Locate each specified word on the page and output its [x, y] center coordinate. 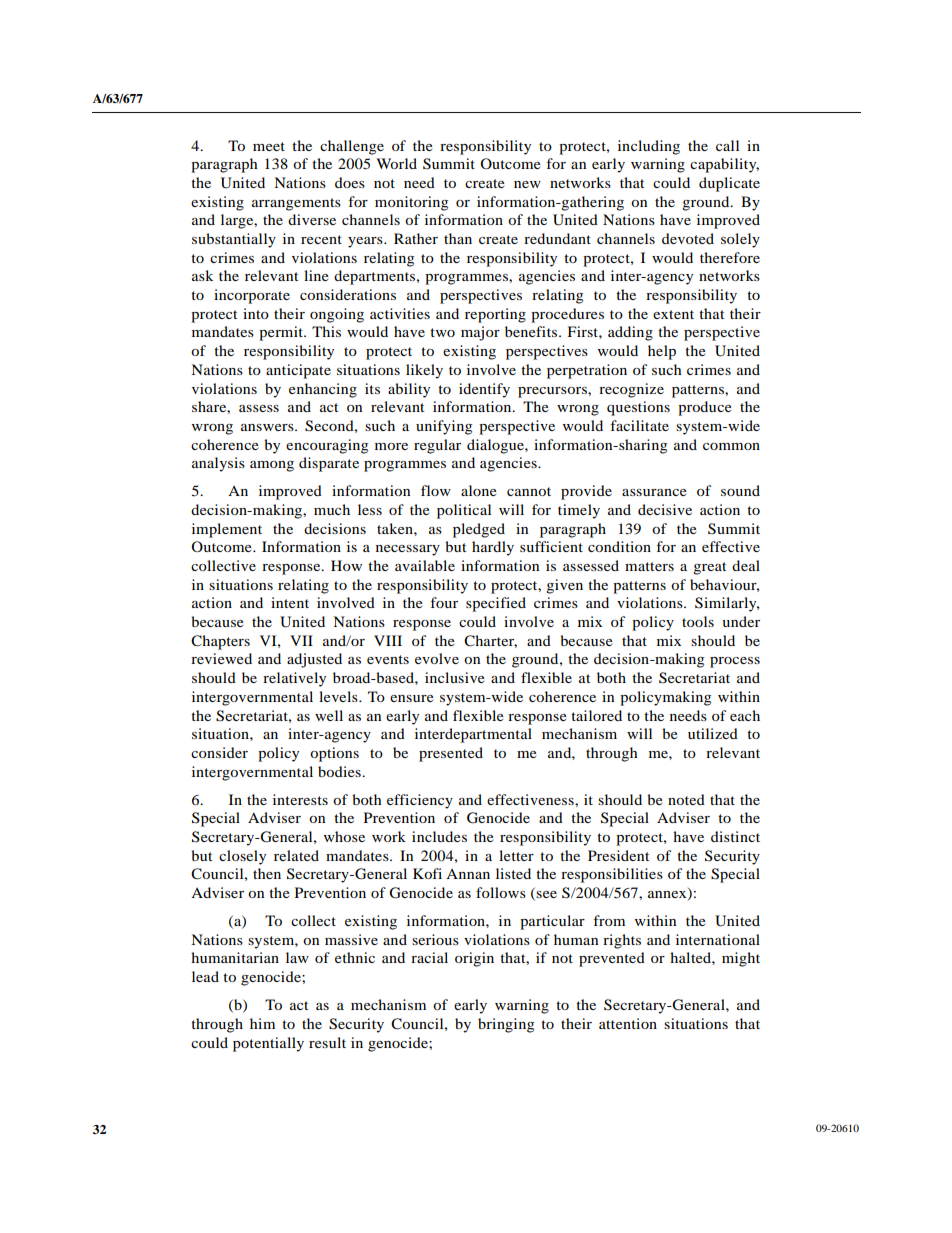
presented [451, 754]
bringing [506, 1025]
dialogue [496, 446]
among [272, 466]
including [649, 147]
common [731, 446]
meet [269, 146]
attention [628, 1023]
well [329, 715]
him [262, 1023]
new [527, 184]
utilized [713, 733]
